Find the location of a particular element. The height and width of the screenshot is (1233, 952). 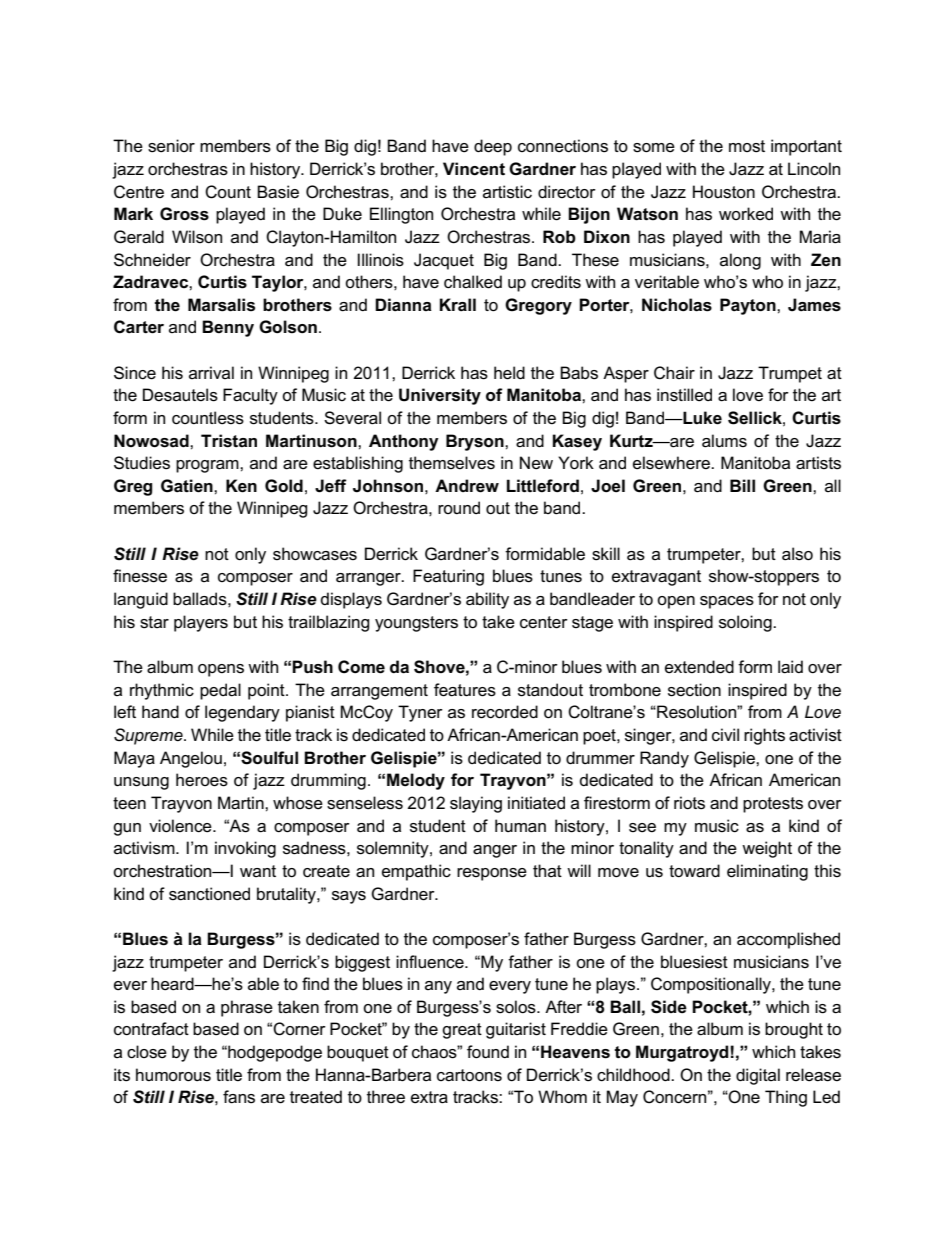

senior is located at coordinates (171, 146).
